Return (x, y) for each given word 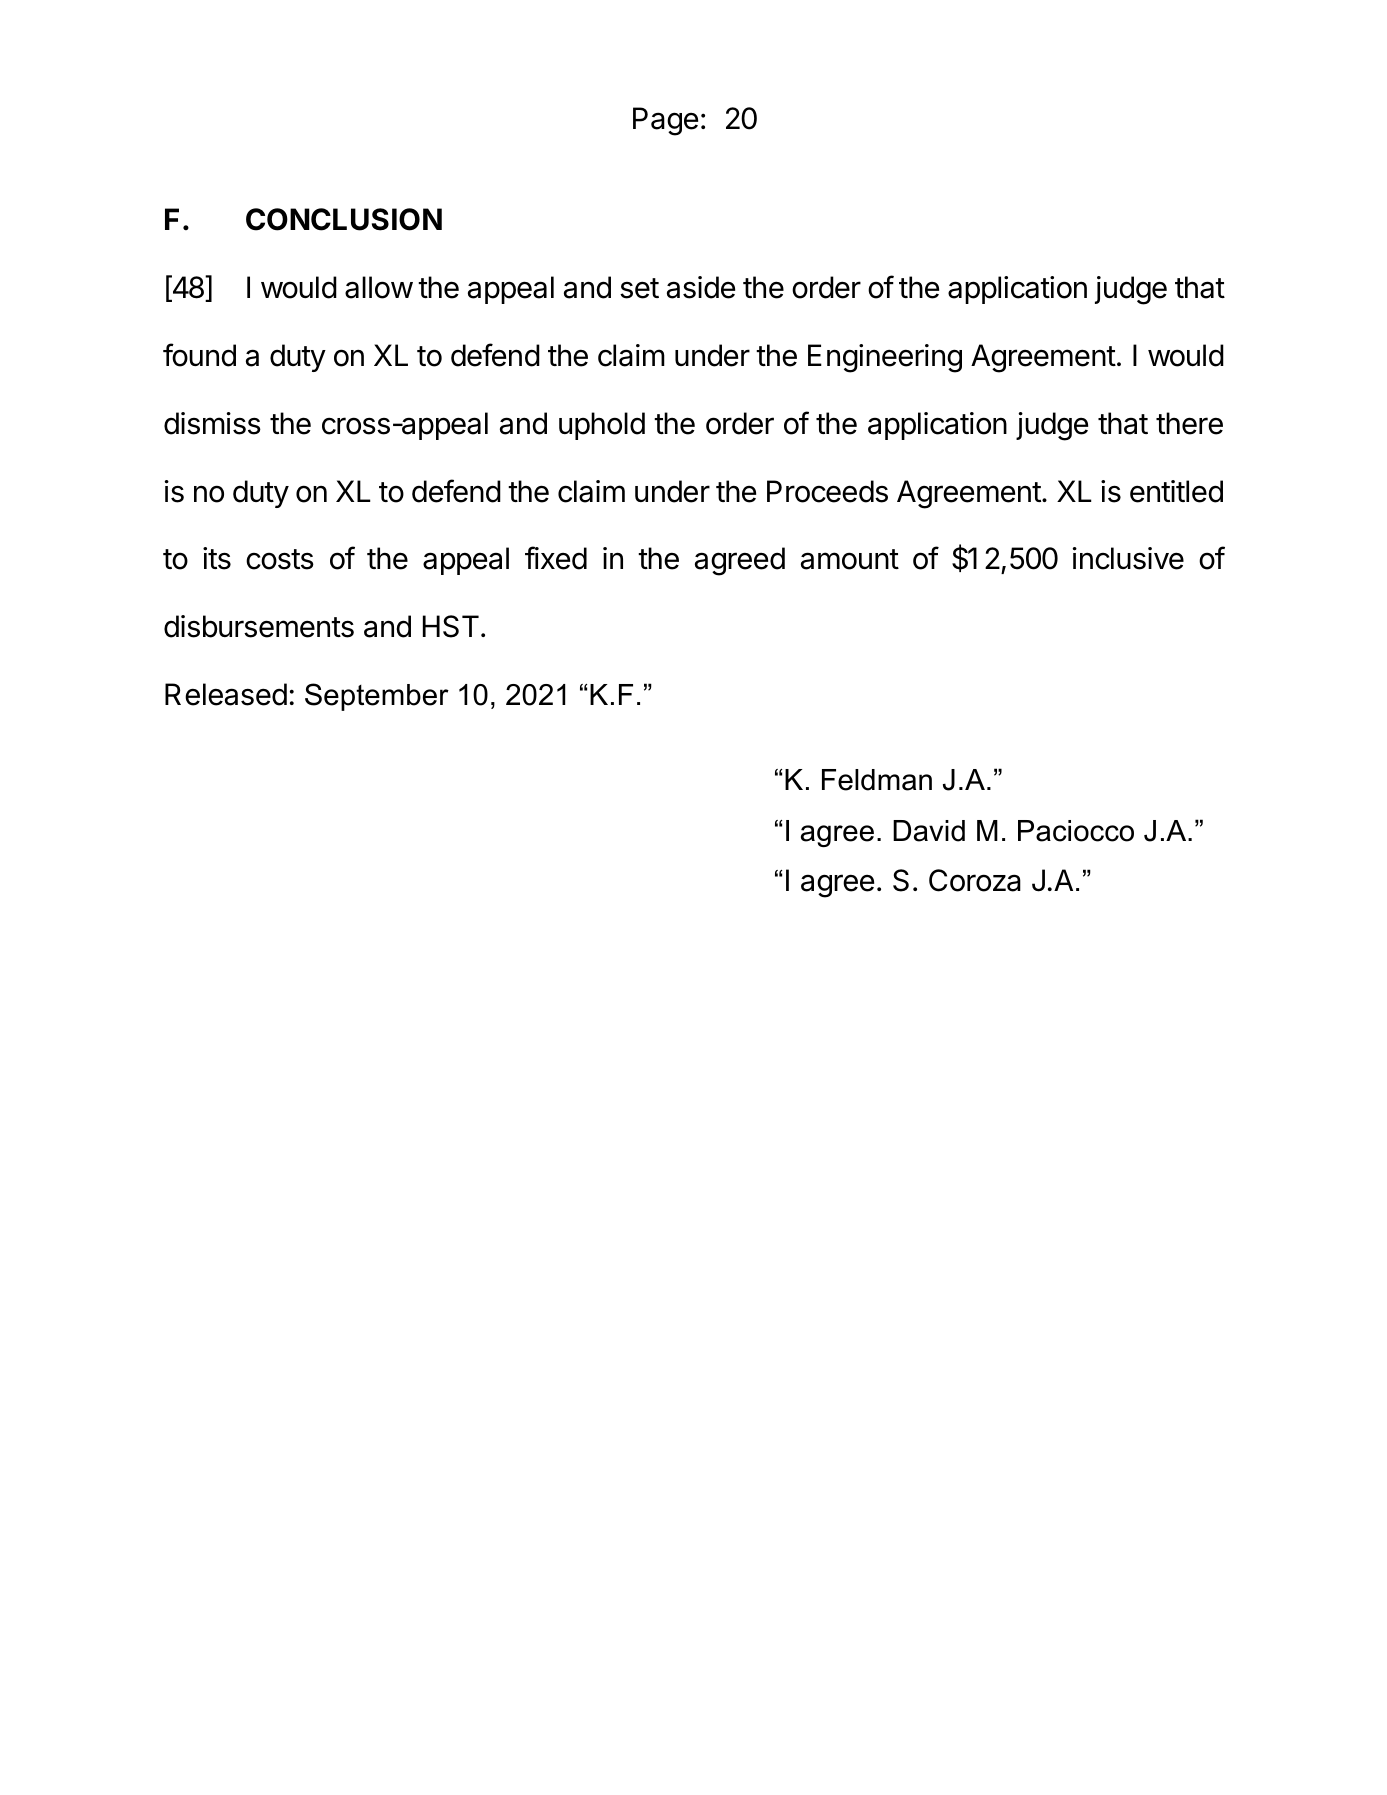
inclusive (1128, 558)
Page (665, 121)
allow (379, 287)
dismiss (212, 423)
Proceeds (827, 491)
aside (701, 287)
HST (451, 626)
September (377, 697)
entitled (1176, 491)
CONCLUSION (344, 219)
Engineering (885, 358)
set (639, 288)
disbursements (259, 626)
